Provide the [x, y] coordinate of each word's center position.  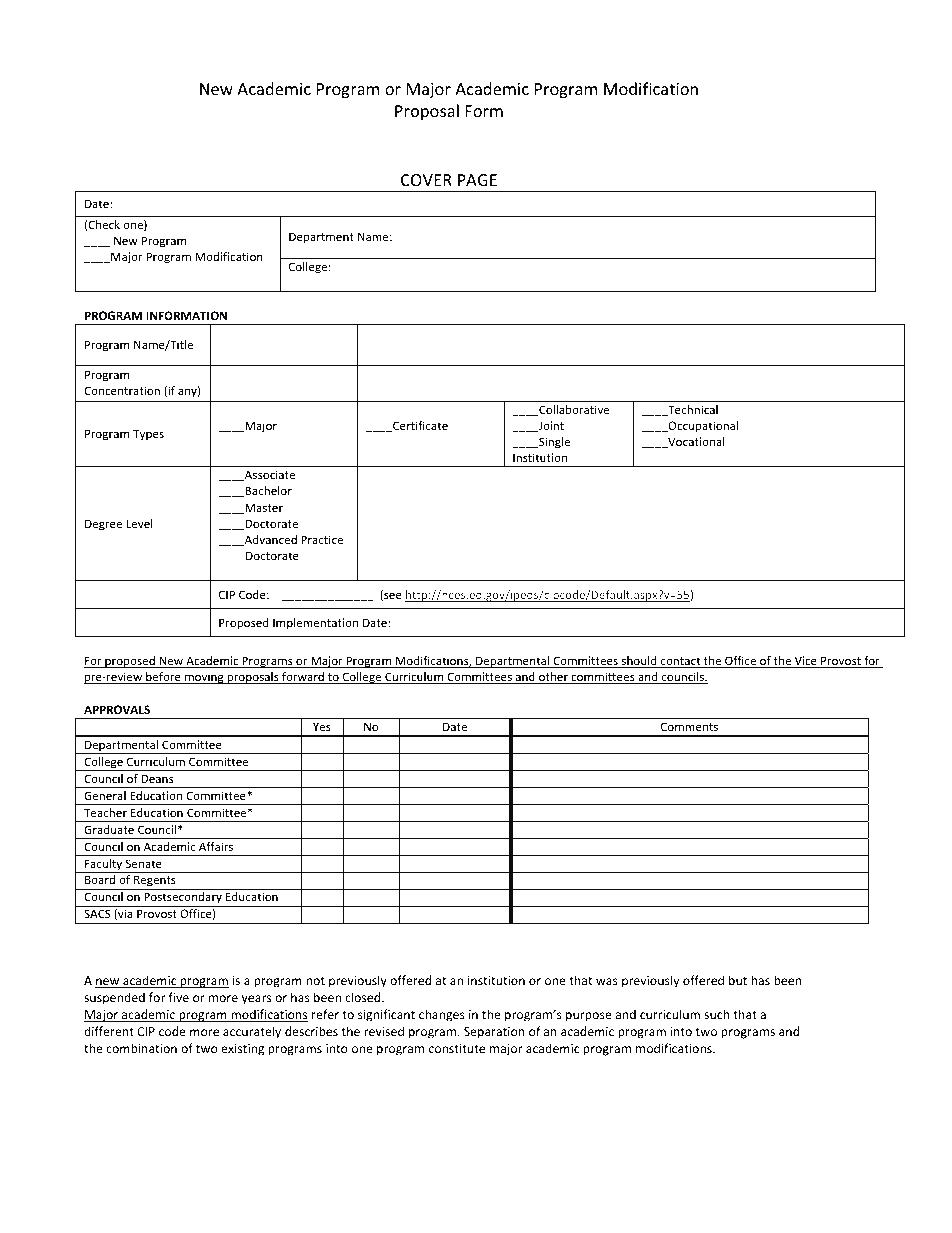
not [315, 981]
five [179, 997]
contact [681, 662]
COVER [426, 180]
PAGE [477, 180]
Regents [155, 882]
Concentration [122, 390]
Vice [805, 662]
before [163, 678]
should [639, 662]
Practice [322, 539]
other [553, 678]
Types [148, 435]
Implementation [315, 624]
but [738, 980]
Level [139, 523]
